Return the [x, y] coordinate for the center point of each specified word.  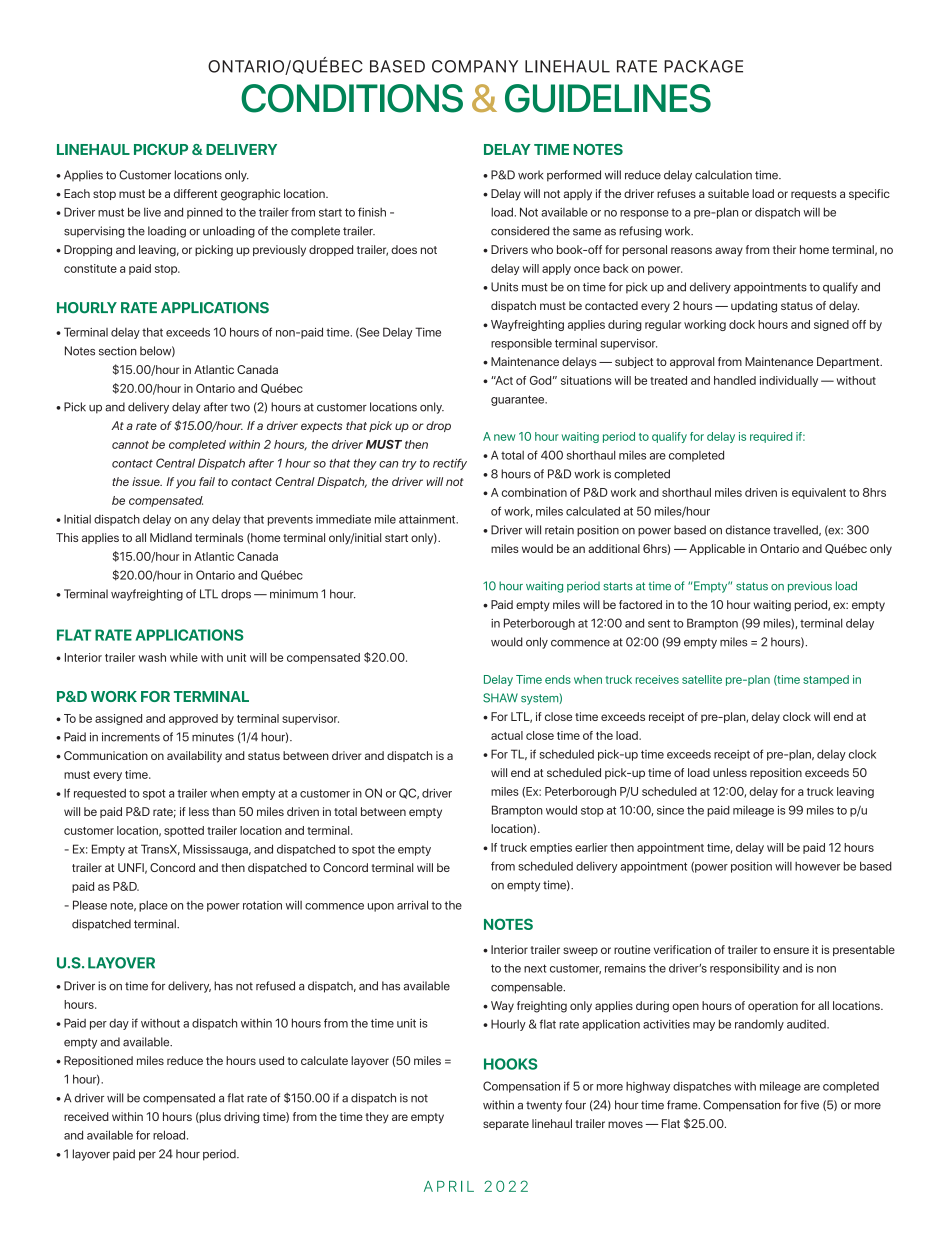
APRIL [449, 1186]
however [817, 866]
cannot [130, 445]
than [223, 811]
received [86, 1116]
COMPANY [475, 66]
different [195, 193]
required [771, 437]
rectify [450, 464]
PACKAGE [703, 66]
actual [507, 735]
